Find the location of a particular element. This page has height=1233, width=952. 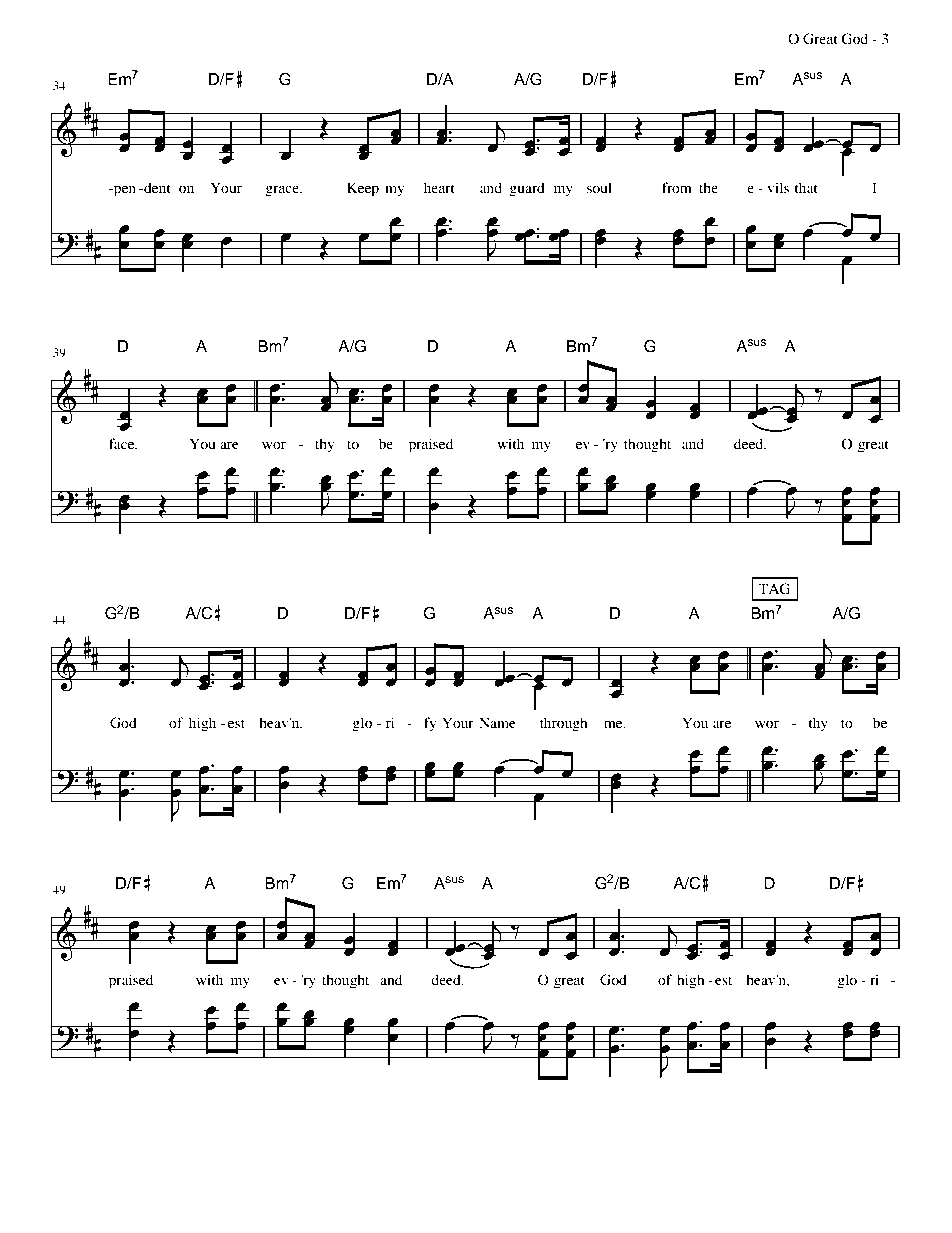

face is located at coordinates (123, 443).
